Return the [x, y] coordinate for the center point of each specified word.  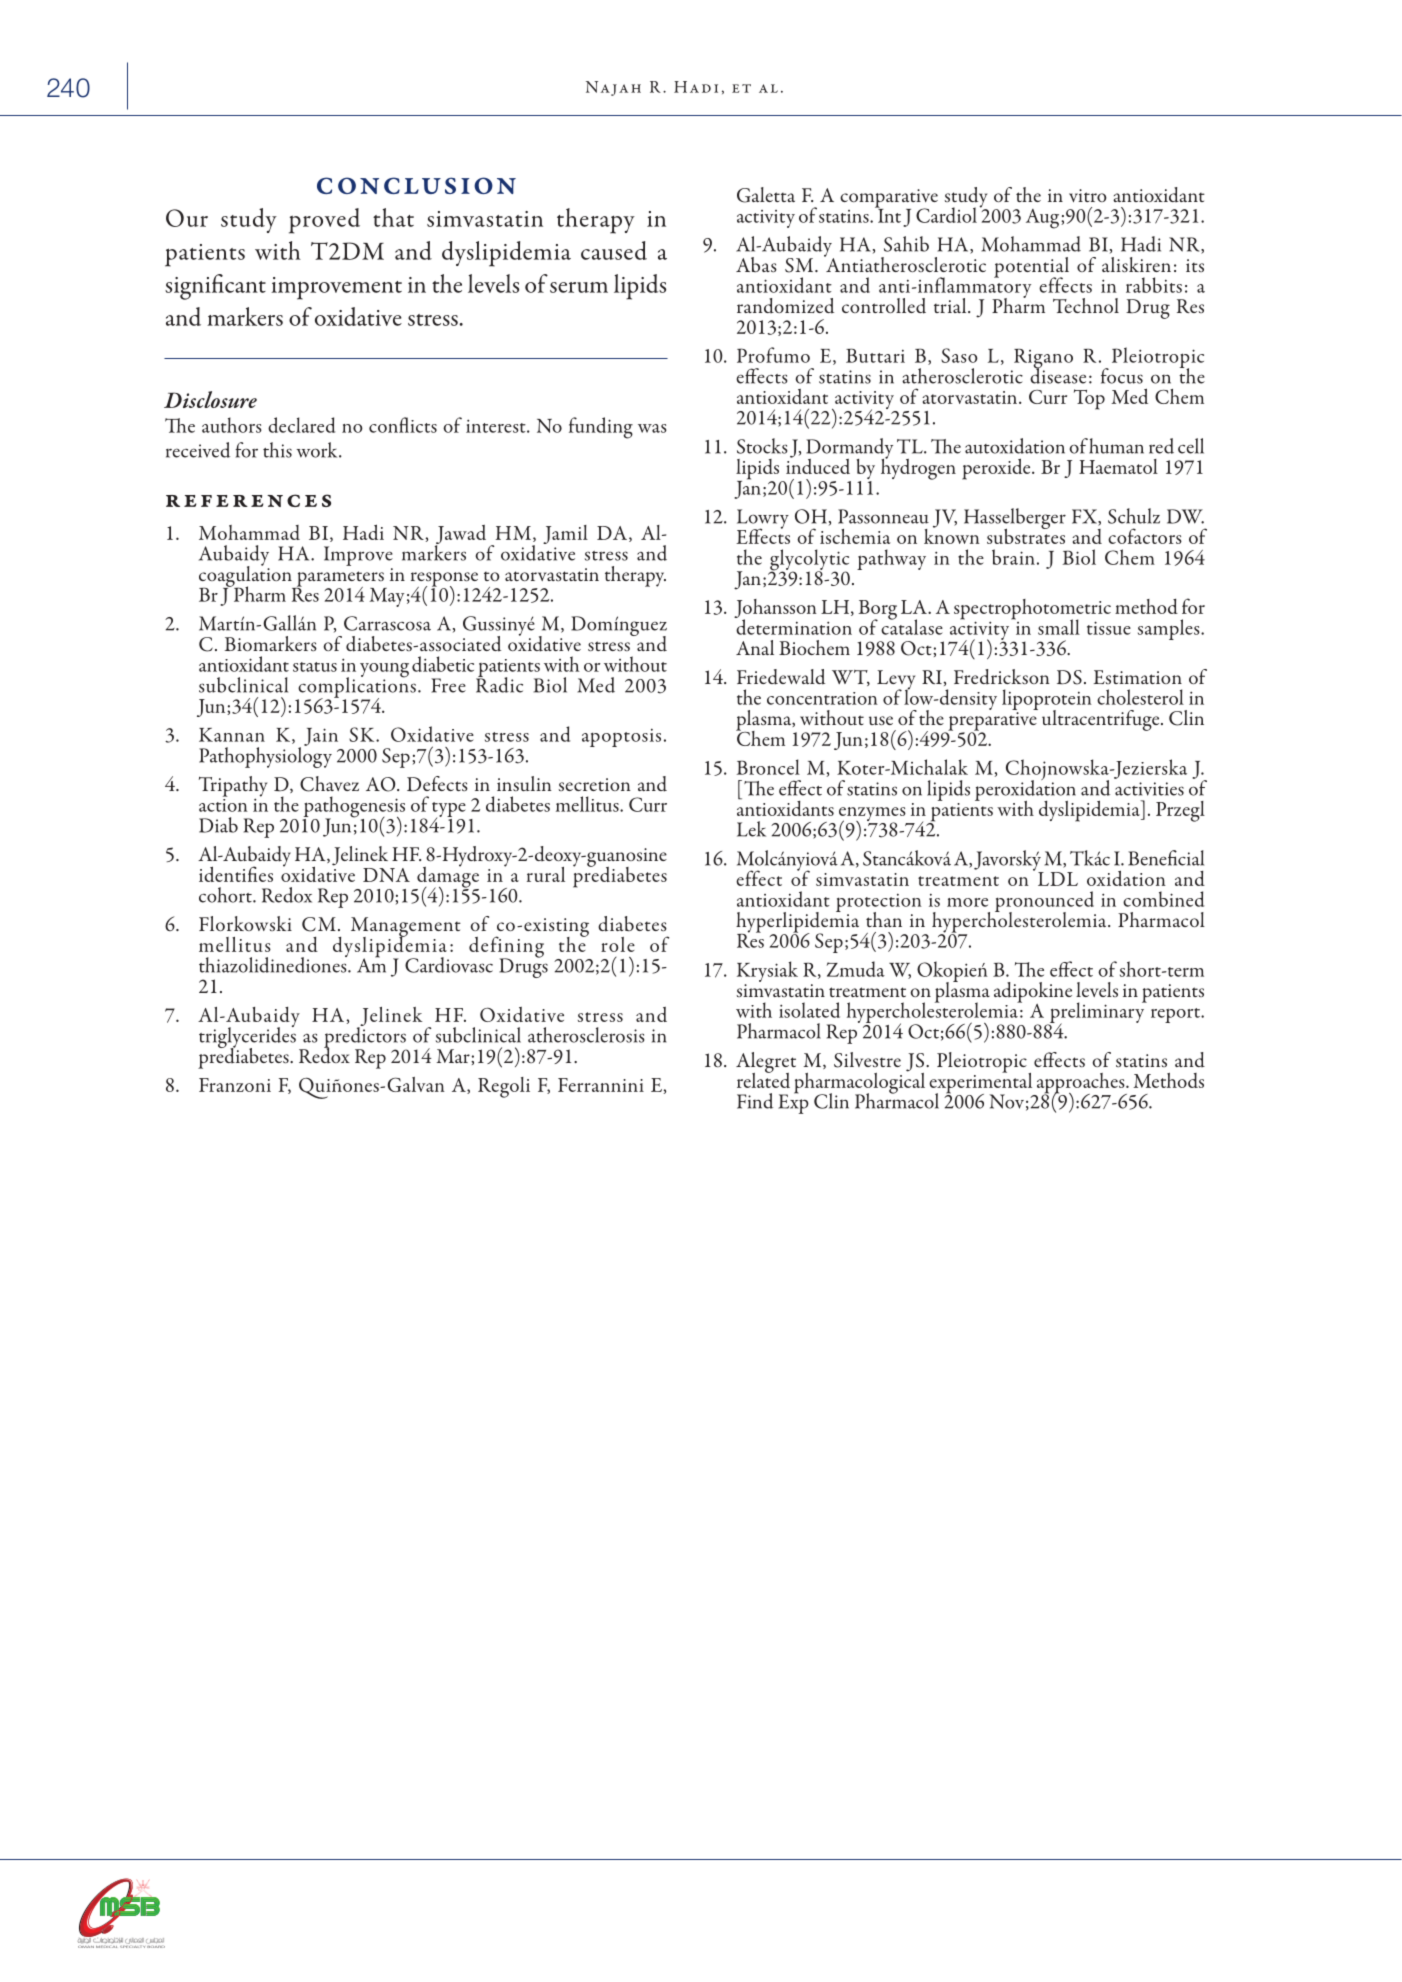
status [315, 667]
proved [324, 221]
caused [614, 250]
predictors [365, 1037]
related [763, 1079]
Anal [755, 647]
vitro [1088, 195]
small [1059, 627]
